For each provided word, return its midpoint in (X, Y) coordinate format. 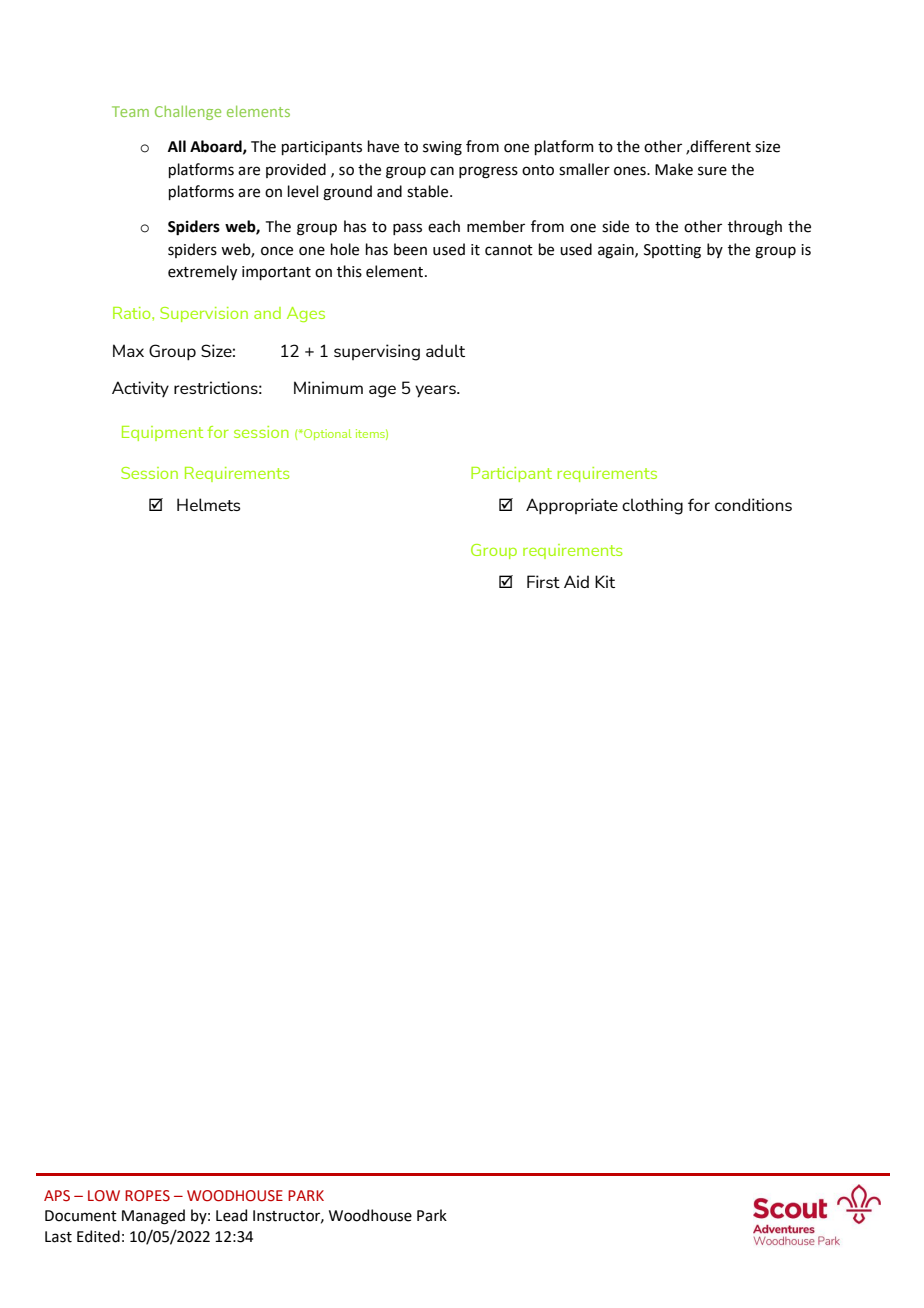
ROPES (147, 1196)
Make (674, 169)
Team (130, 111)
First (543, 581)
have (383, 146)
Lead (231, 1215)
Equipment (162, 433)
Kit (605, 581)
